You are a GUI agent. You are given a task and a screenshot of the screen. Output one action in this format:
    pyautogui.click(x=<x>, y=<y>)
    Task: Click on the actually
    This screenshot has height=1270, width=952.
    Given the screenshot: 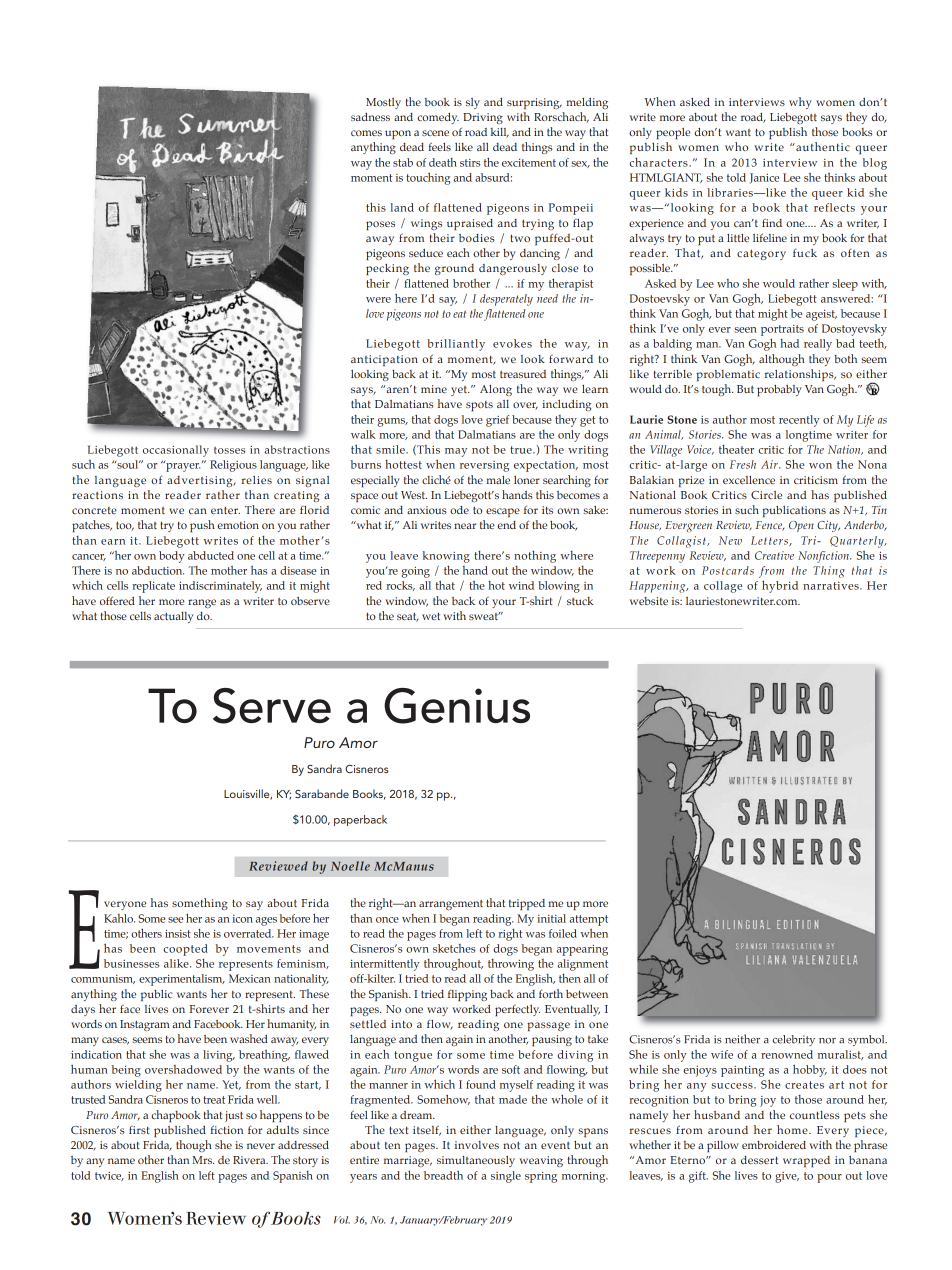 What is the action you would take?
    pyautogui.click(x=173, y=617)
